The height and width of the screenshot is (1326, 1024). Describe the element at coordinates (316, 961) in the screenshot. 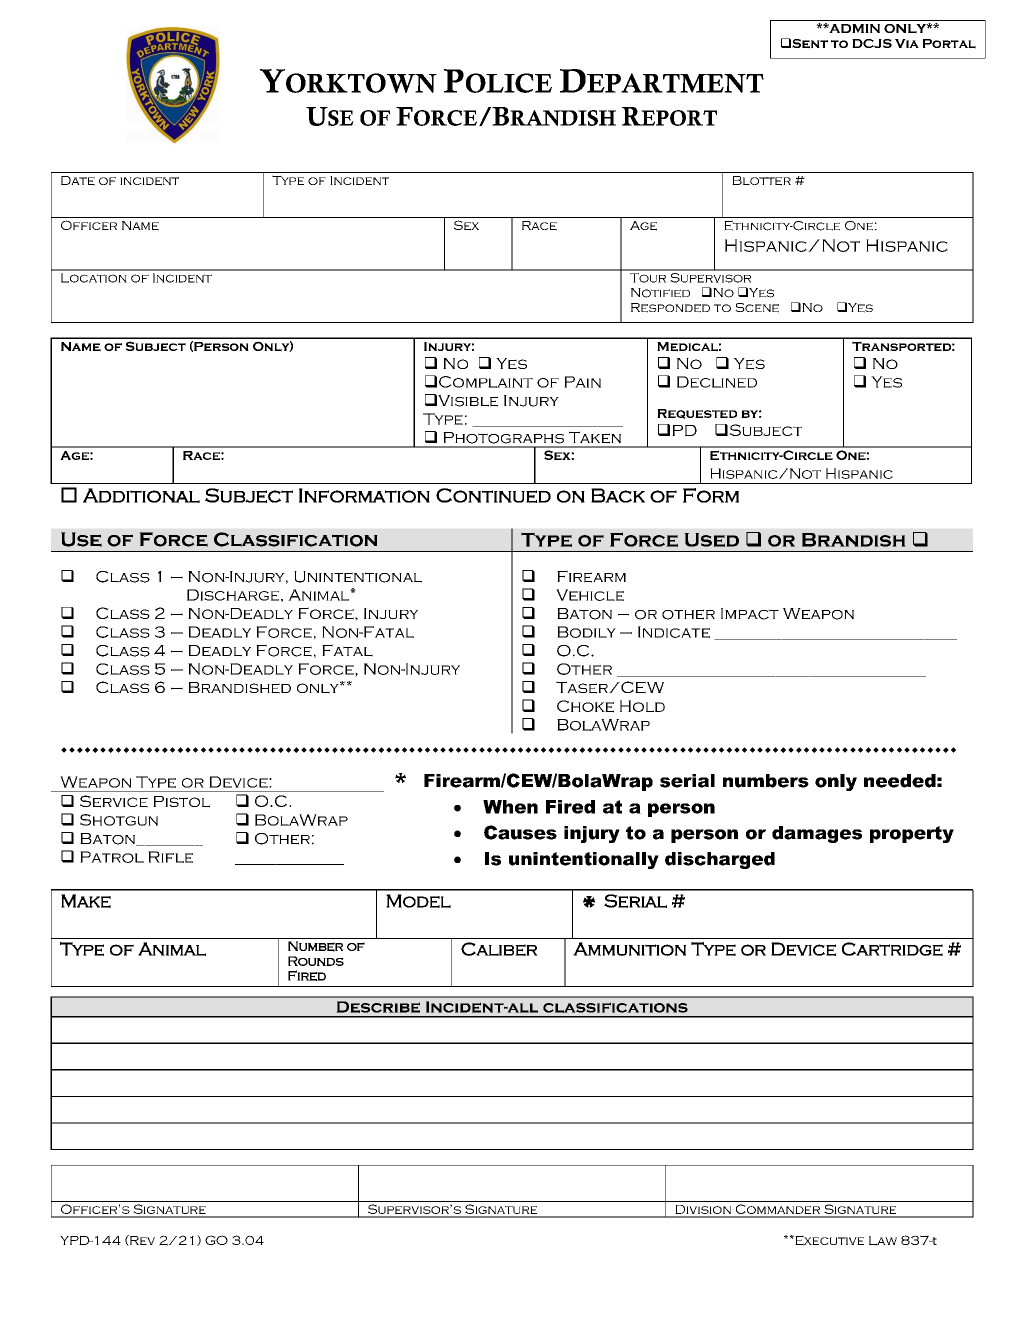

I see `Rounds` at that location.
